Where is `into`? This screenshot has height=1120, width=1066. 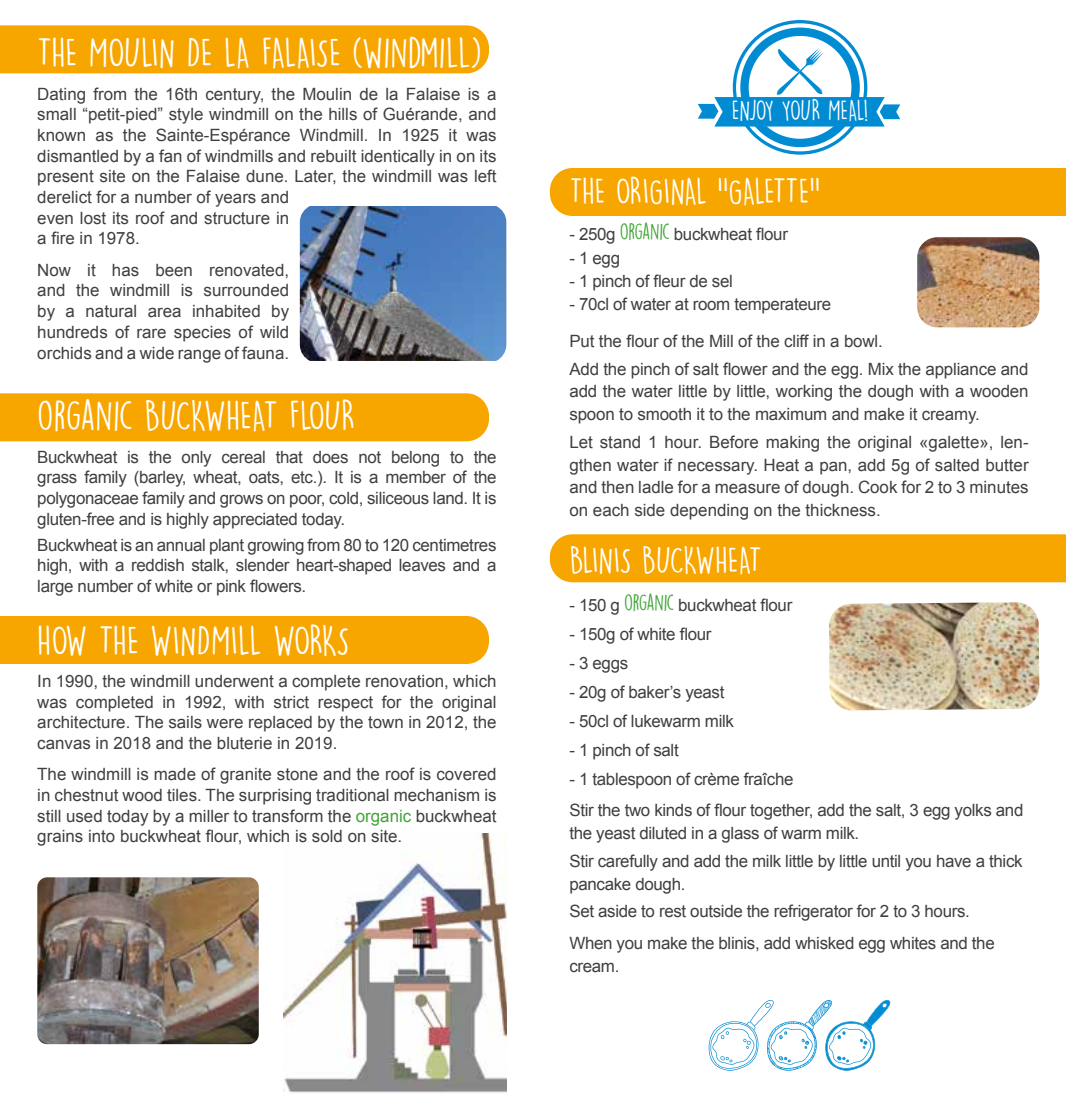 into is located at coordinates (102, 836).
